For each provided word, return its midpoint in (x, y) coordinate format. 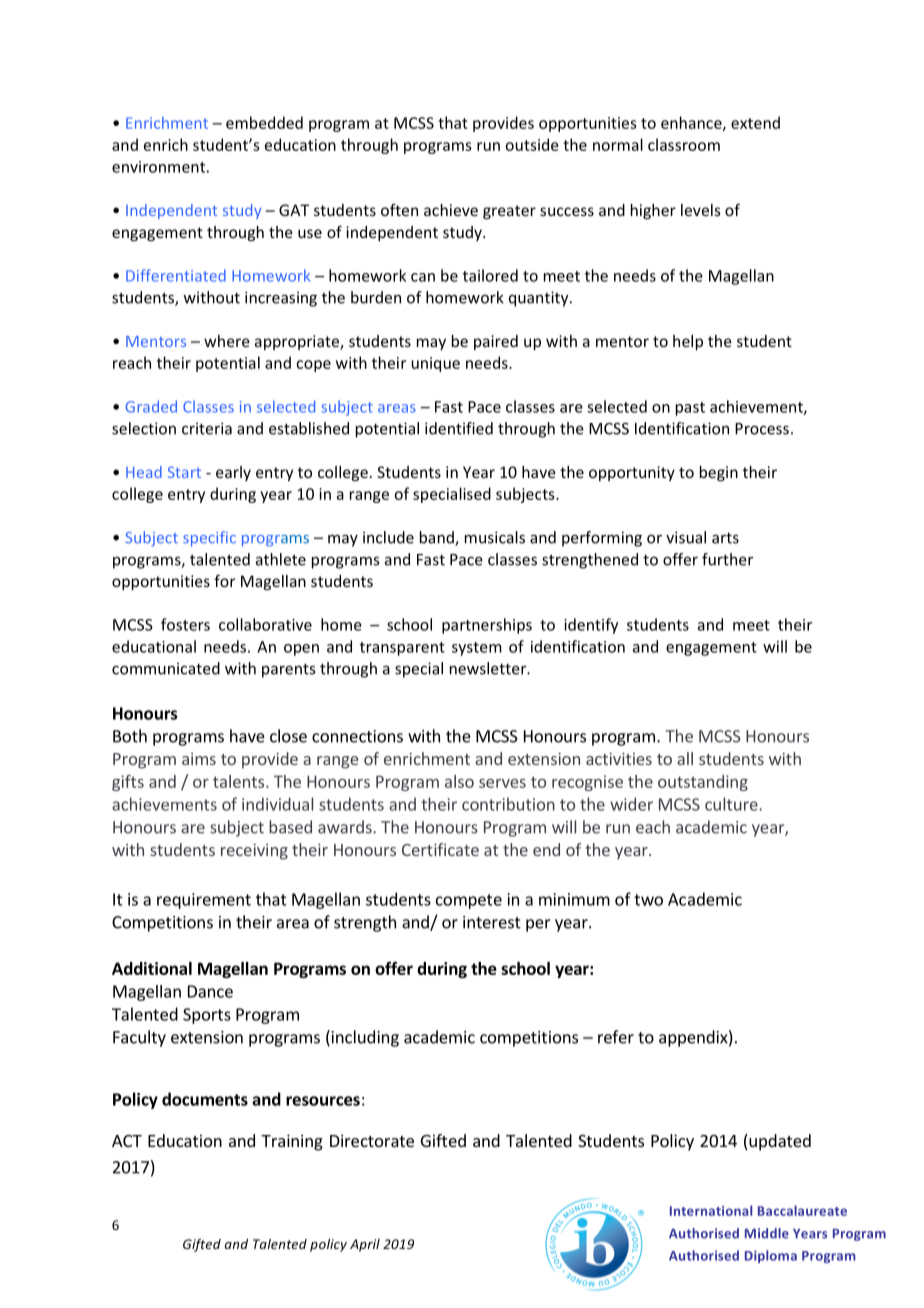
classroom (684, 144)
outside (532, 144)
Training (292, 1142)
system (477, 649)
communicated (166, 668)
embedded (264, 122)
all (685, 758)
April (365, 1245)
